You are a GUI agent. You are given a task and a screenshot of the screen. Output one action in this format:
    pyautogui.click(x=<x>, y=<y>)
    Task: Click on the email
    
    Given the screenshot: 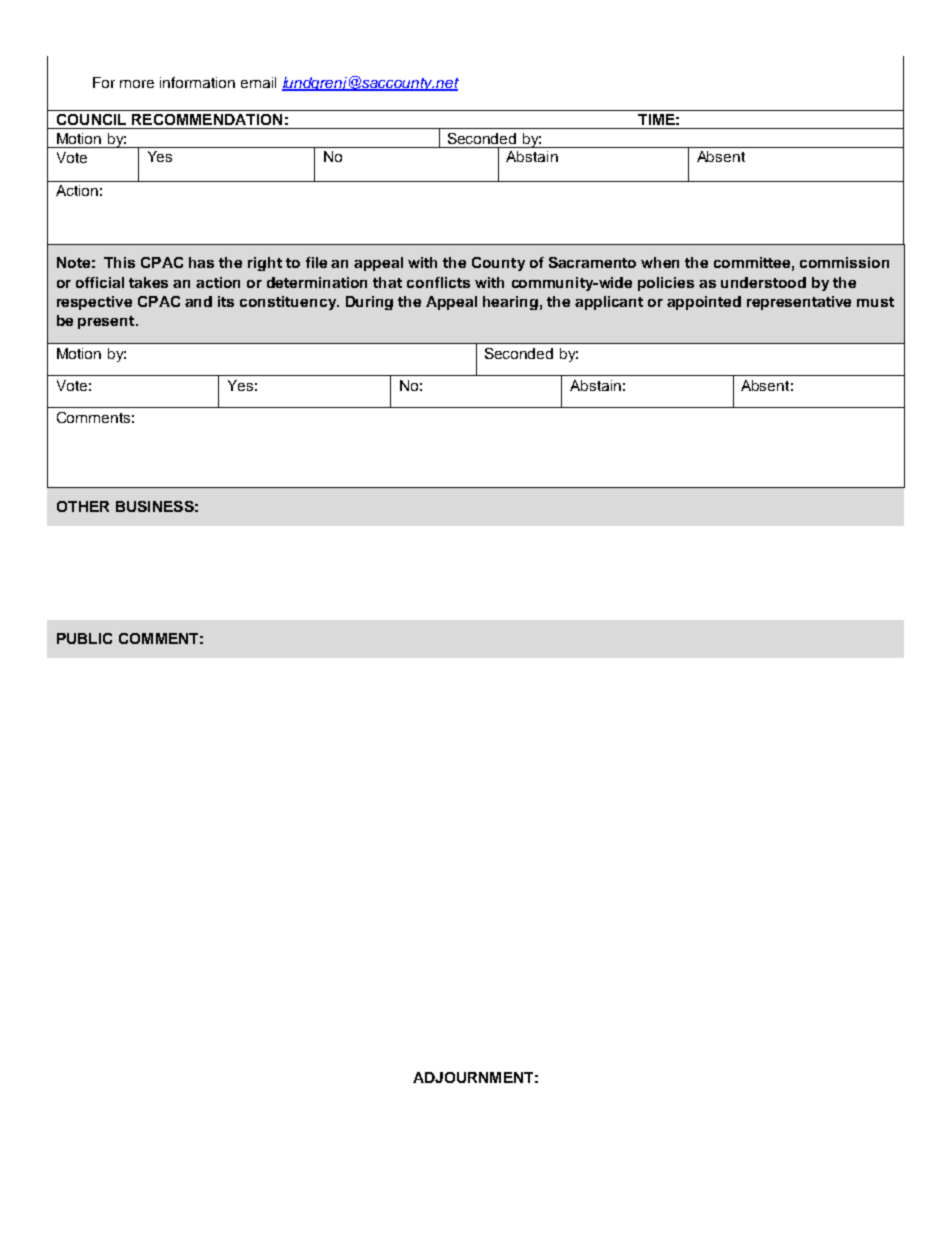 What is the action you would take?
    pyautogui.click(x=258, y=82)
